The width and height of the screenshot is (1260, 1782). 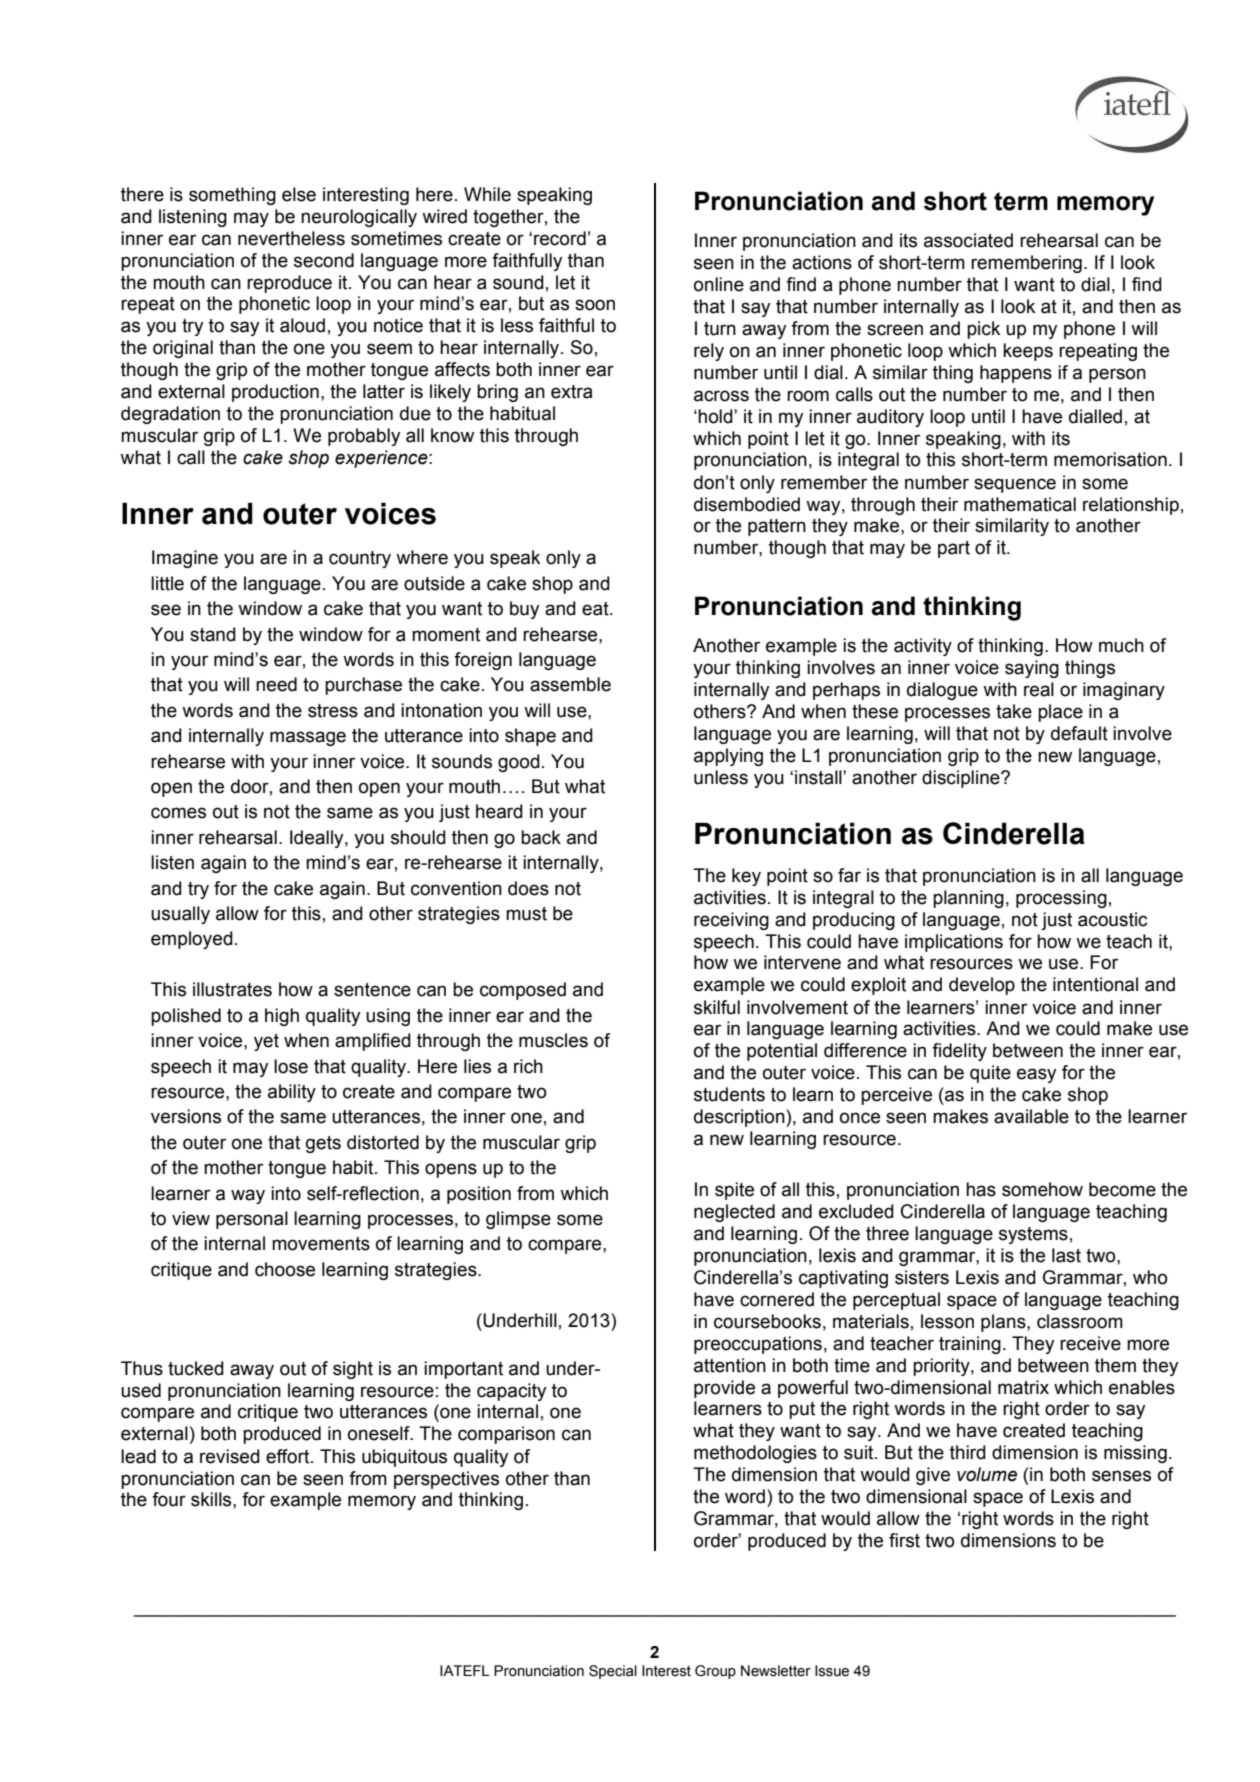 I want to click on four, so click(x=169, y=1499).
